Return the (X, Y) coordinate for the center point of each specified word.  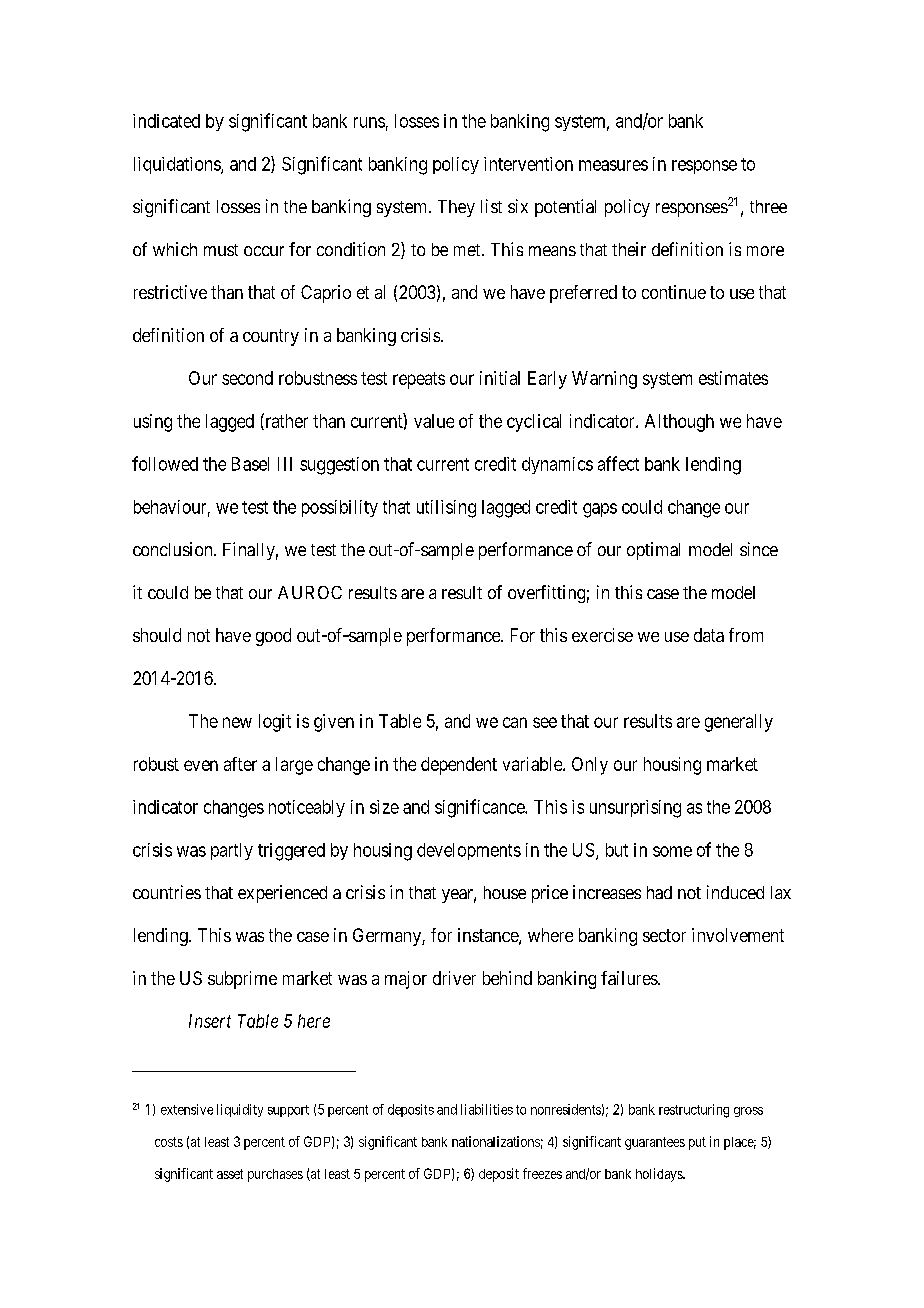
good (273, 637)
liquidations (178, 165)
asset (230, 1174)
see (545, 722)
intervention (528, 164)
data (709, 635)
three (768, 206)
